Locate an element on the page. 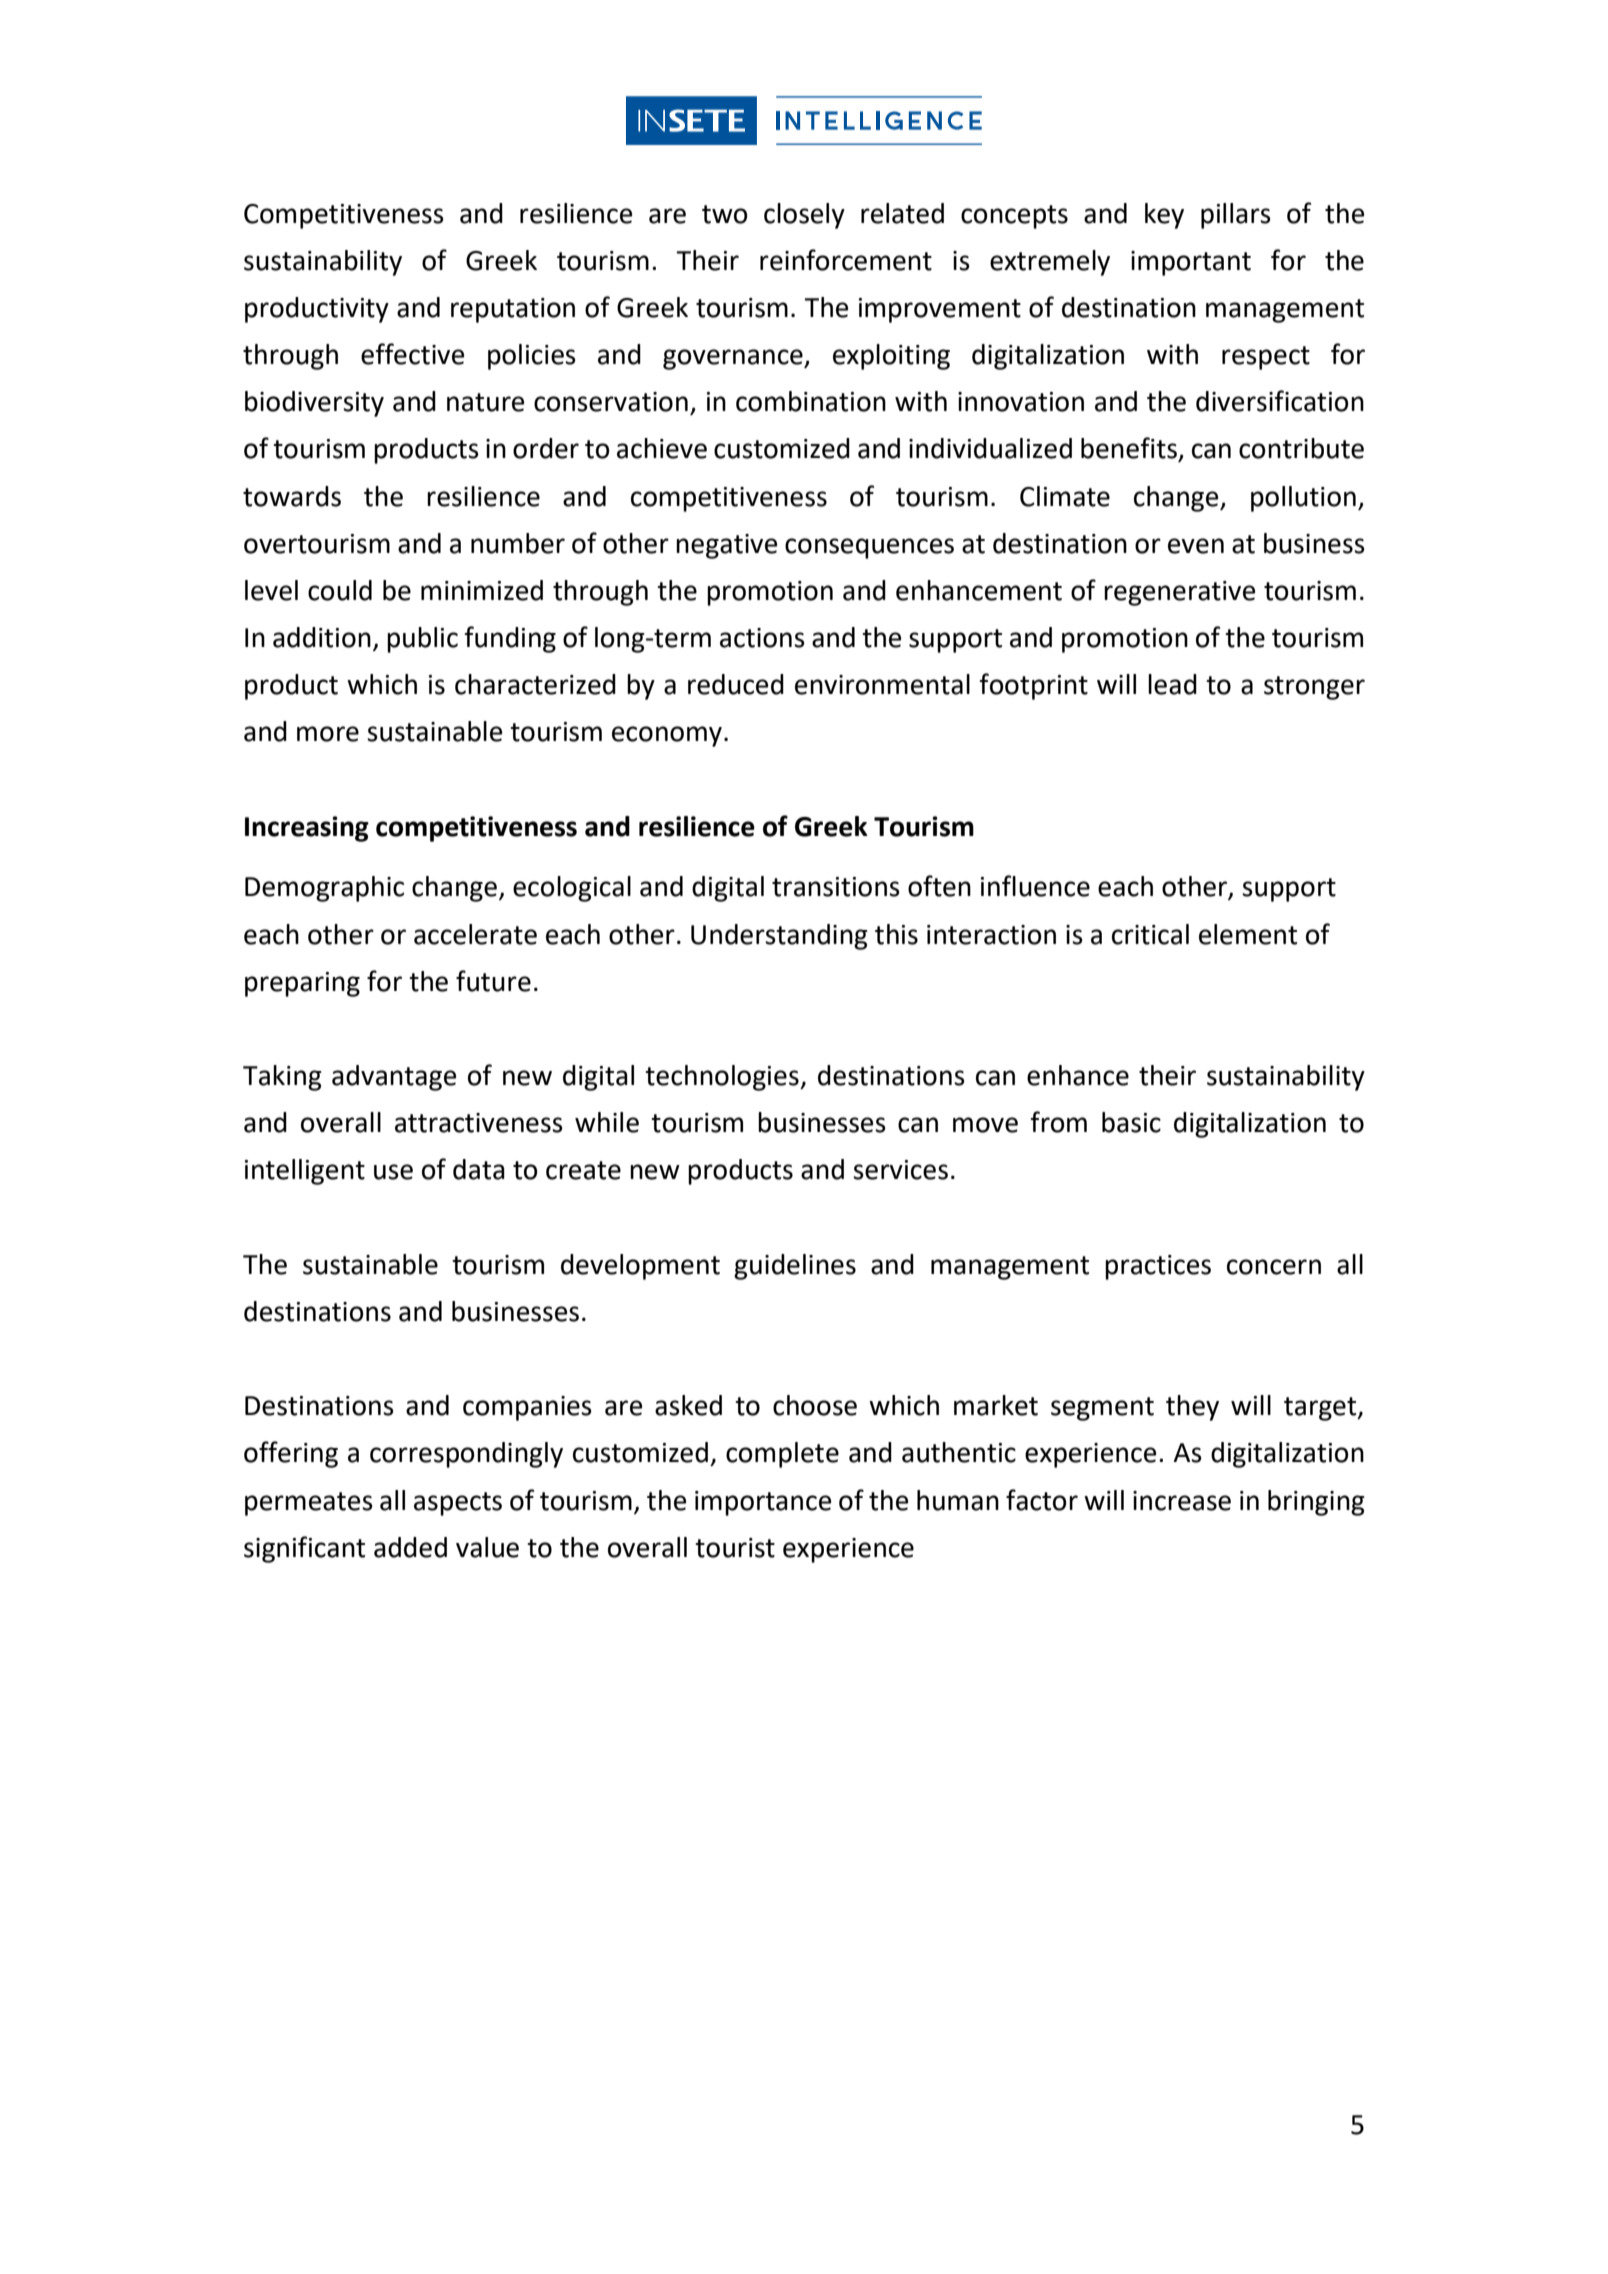  negative is located at coordinates (726, 546).
